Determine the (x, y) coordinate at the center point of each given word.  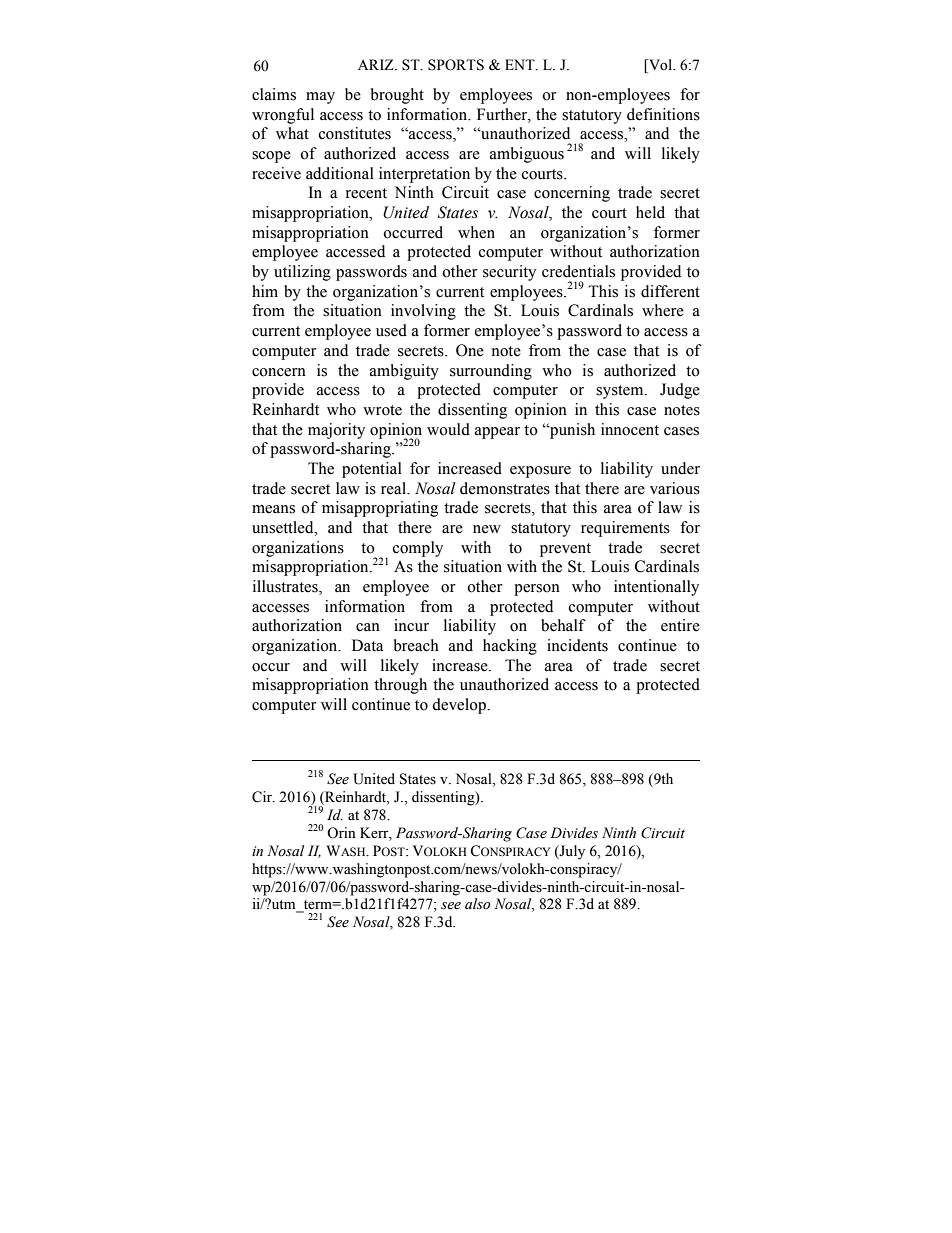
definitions (663, 114)
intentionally (656, 588)
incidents (577, 645)
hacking (510, 647)
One (470, 350)
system (621, 392)
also (477, 904)
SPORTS (456, 65)
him (265, 291)
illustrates (286, 587)
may (320, 98)
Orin (341, 833)
